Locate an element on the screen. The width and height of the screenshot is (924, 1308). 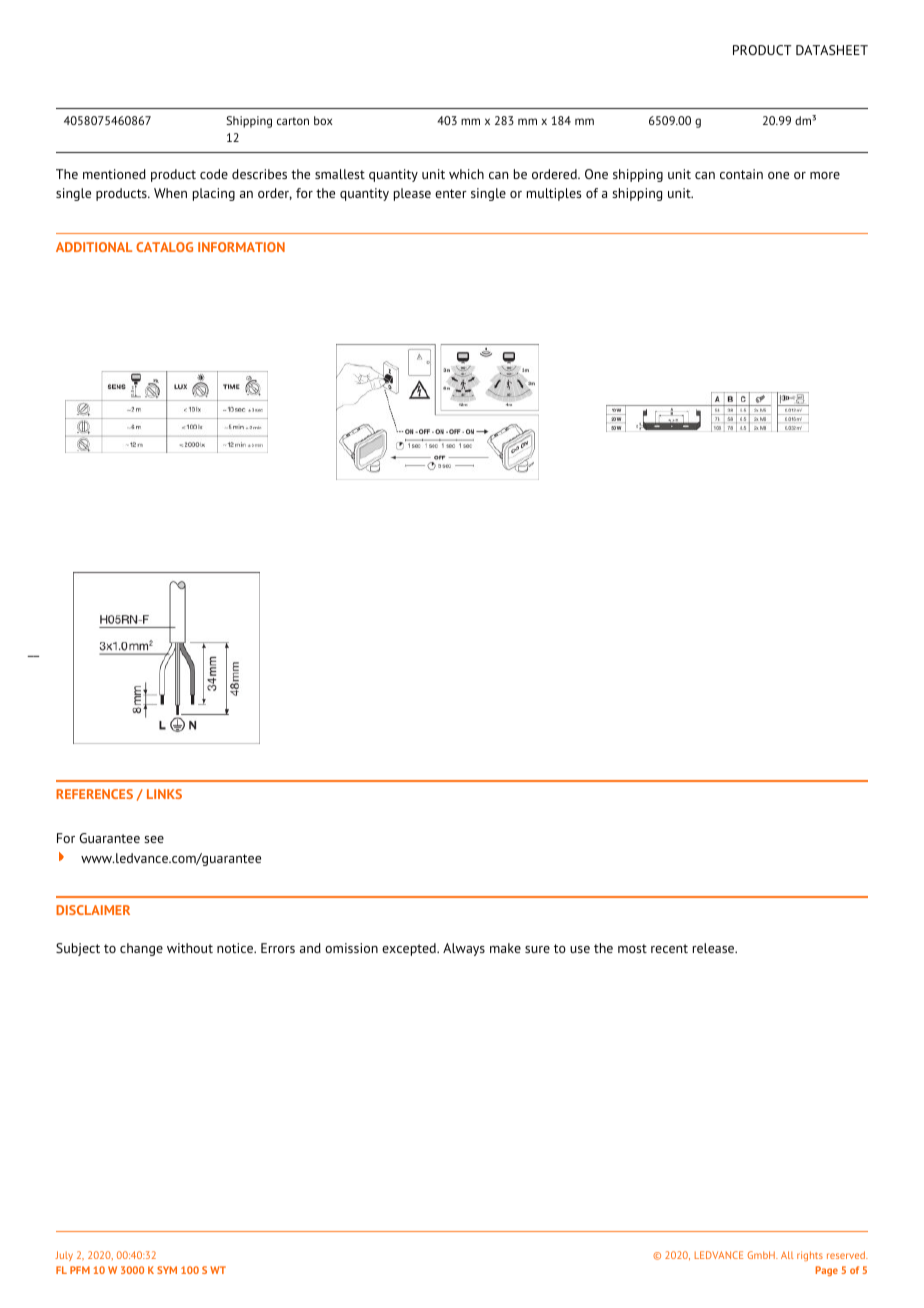
excepted is located at coordinates (410, 949).
